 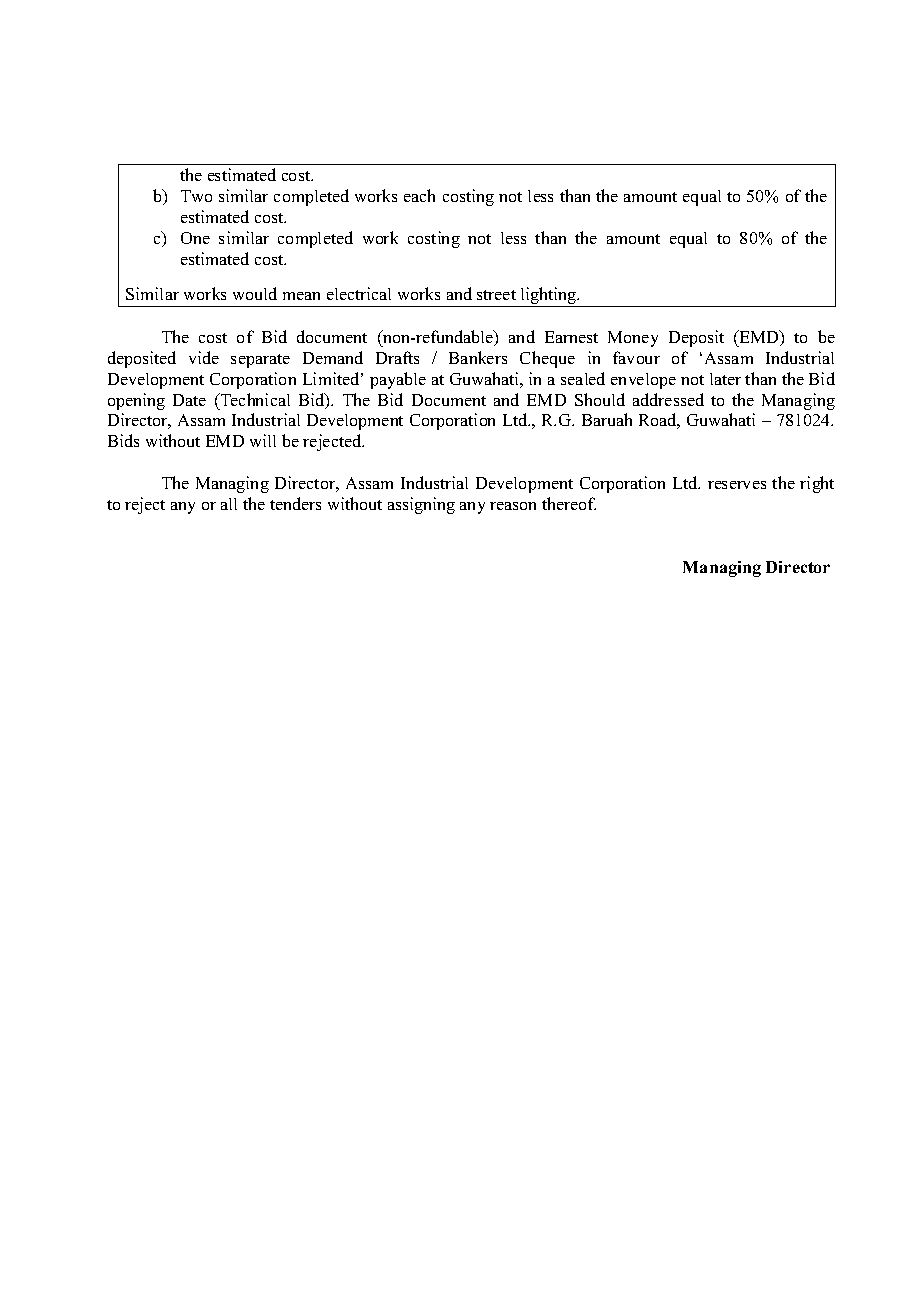 What do you see at coordinates (419, 195) in the page?
I see `each` at bounding box center [419, 195].
